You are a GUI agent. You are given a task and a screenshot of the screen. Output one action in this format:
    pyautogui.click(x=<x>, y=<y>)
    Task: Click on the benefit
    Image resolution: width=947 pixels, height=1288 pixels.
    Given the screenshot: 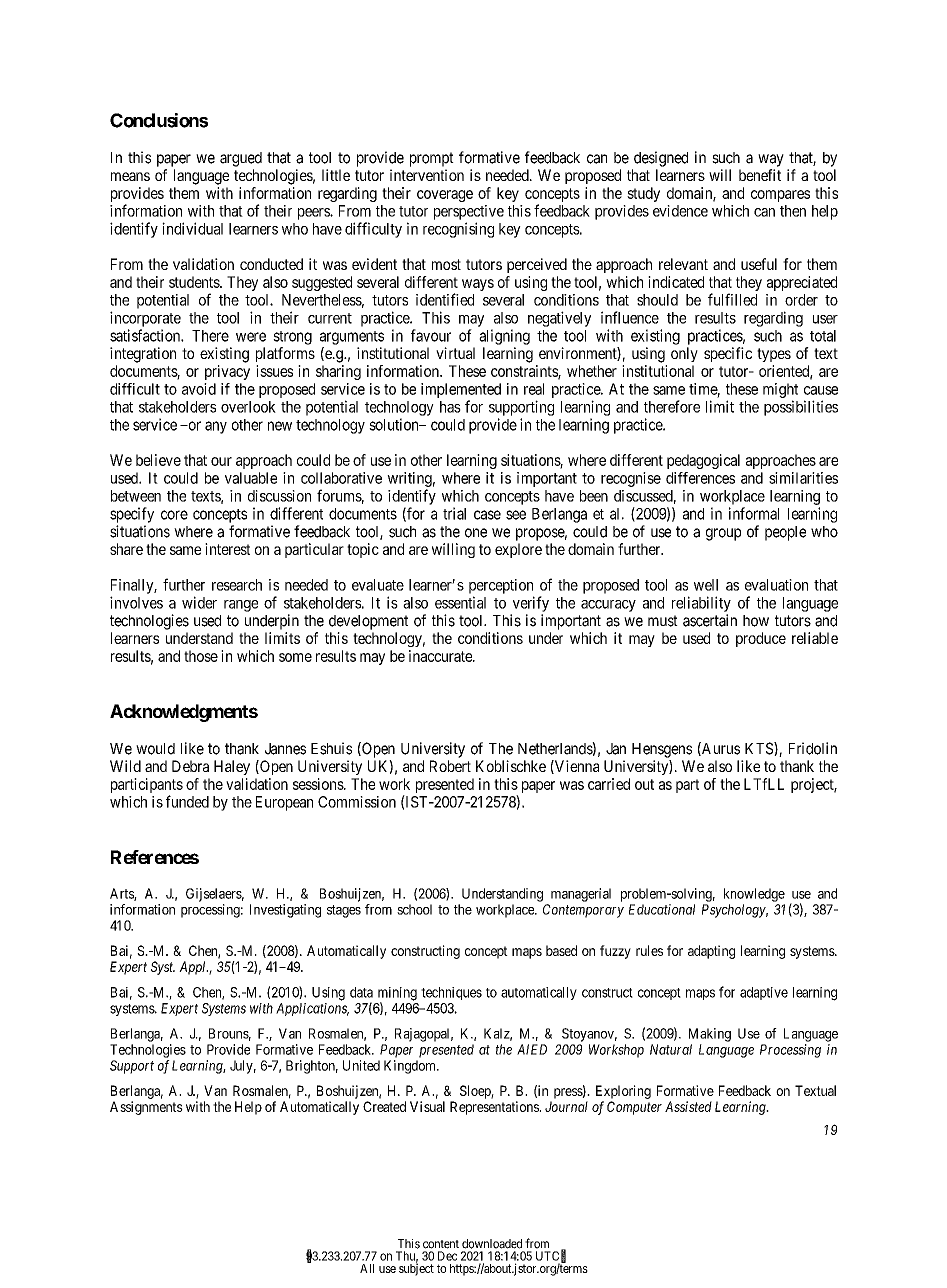 What is the action you would take?
    pyautogui.click(x=760, y=175)
